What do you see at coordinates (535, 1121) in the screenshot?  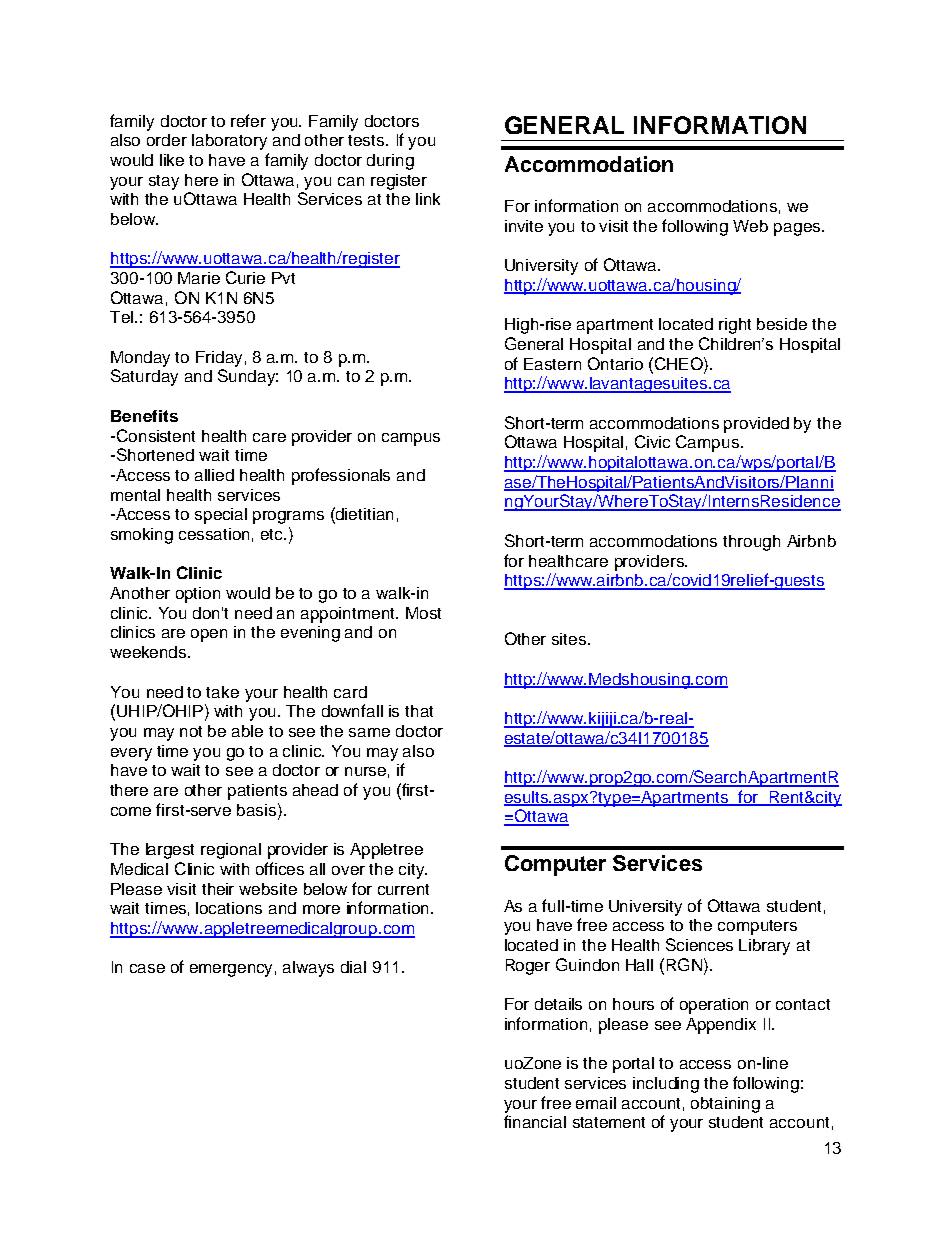 I see `financial` at bounding box center [535, 1121].
